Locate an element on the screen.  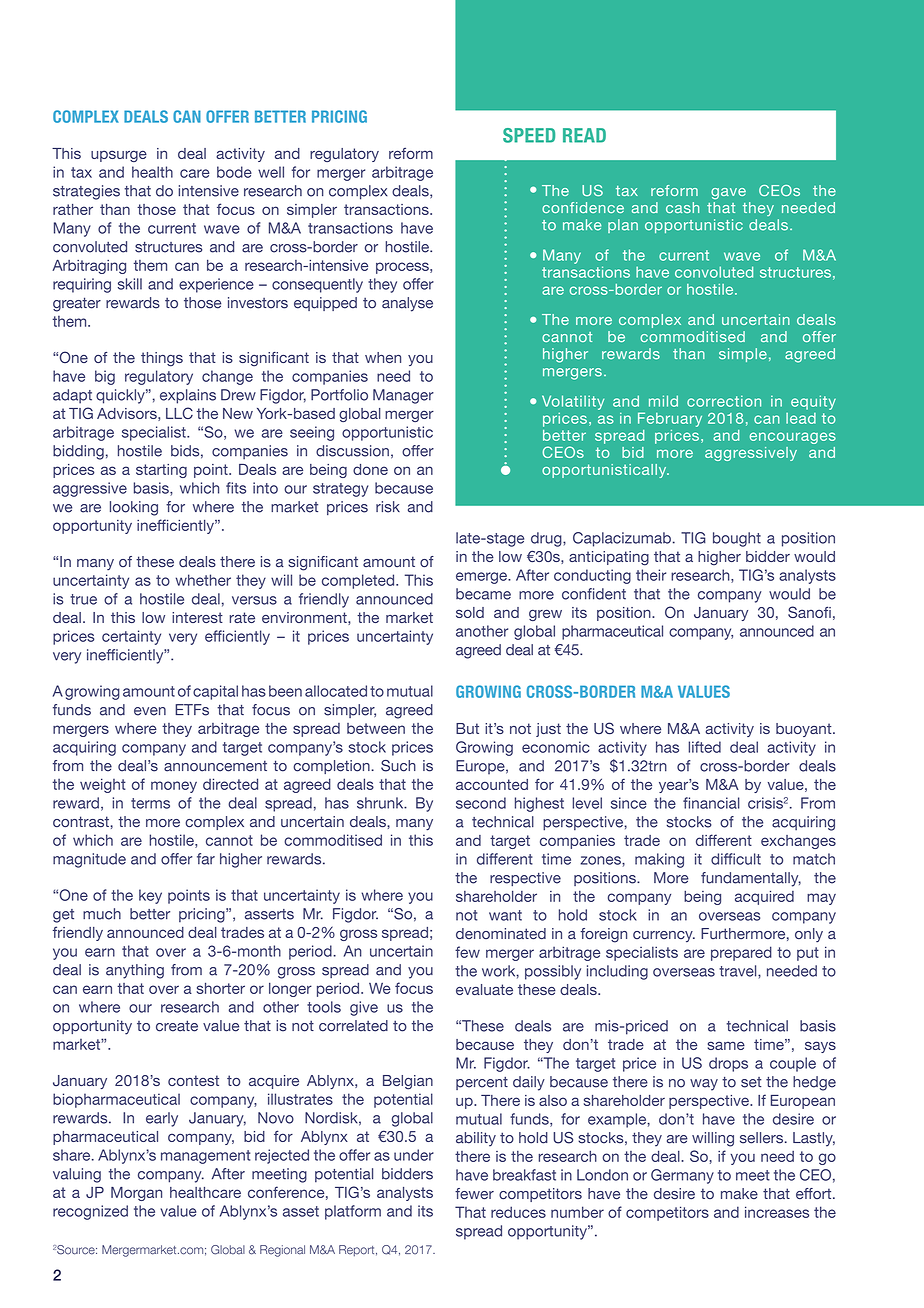
upsurge is located at coordinates (119, 156).
